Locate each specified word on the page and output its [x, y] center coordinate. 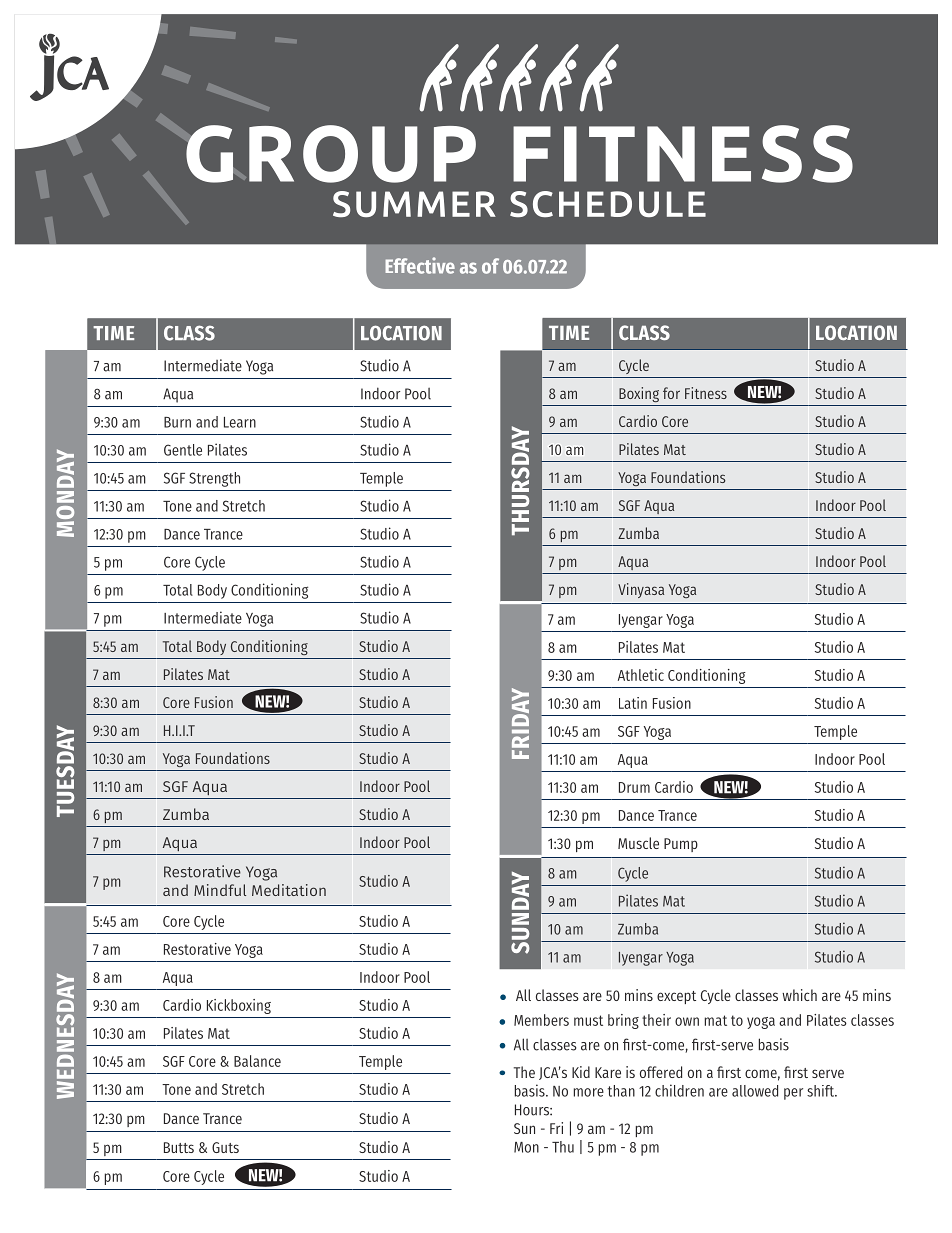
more [589, 1092]
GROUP [331, 154]
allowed [755, 1091]
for [671, 393]
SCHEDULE [608, 204]
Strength [214, 479]
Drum [634, 787]
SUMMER [414, 204]
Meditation [289, 890]
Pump [681, 845]
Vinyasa [641, 590]
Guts [225, 1147]
